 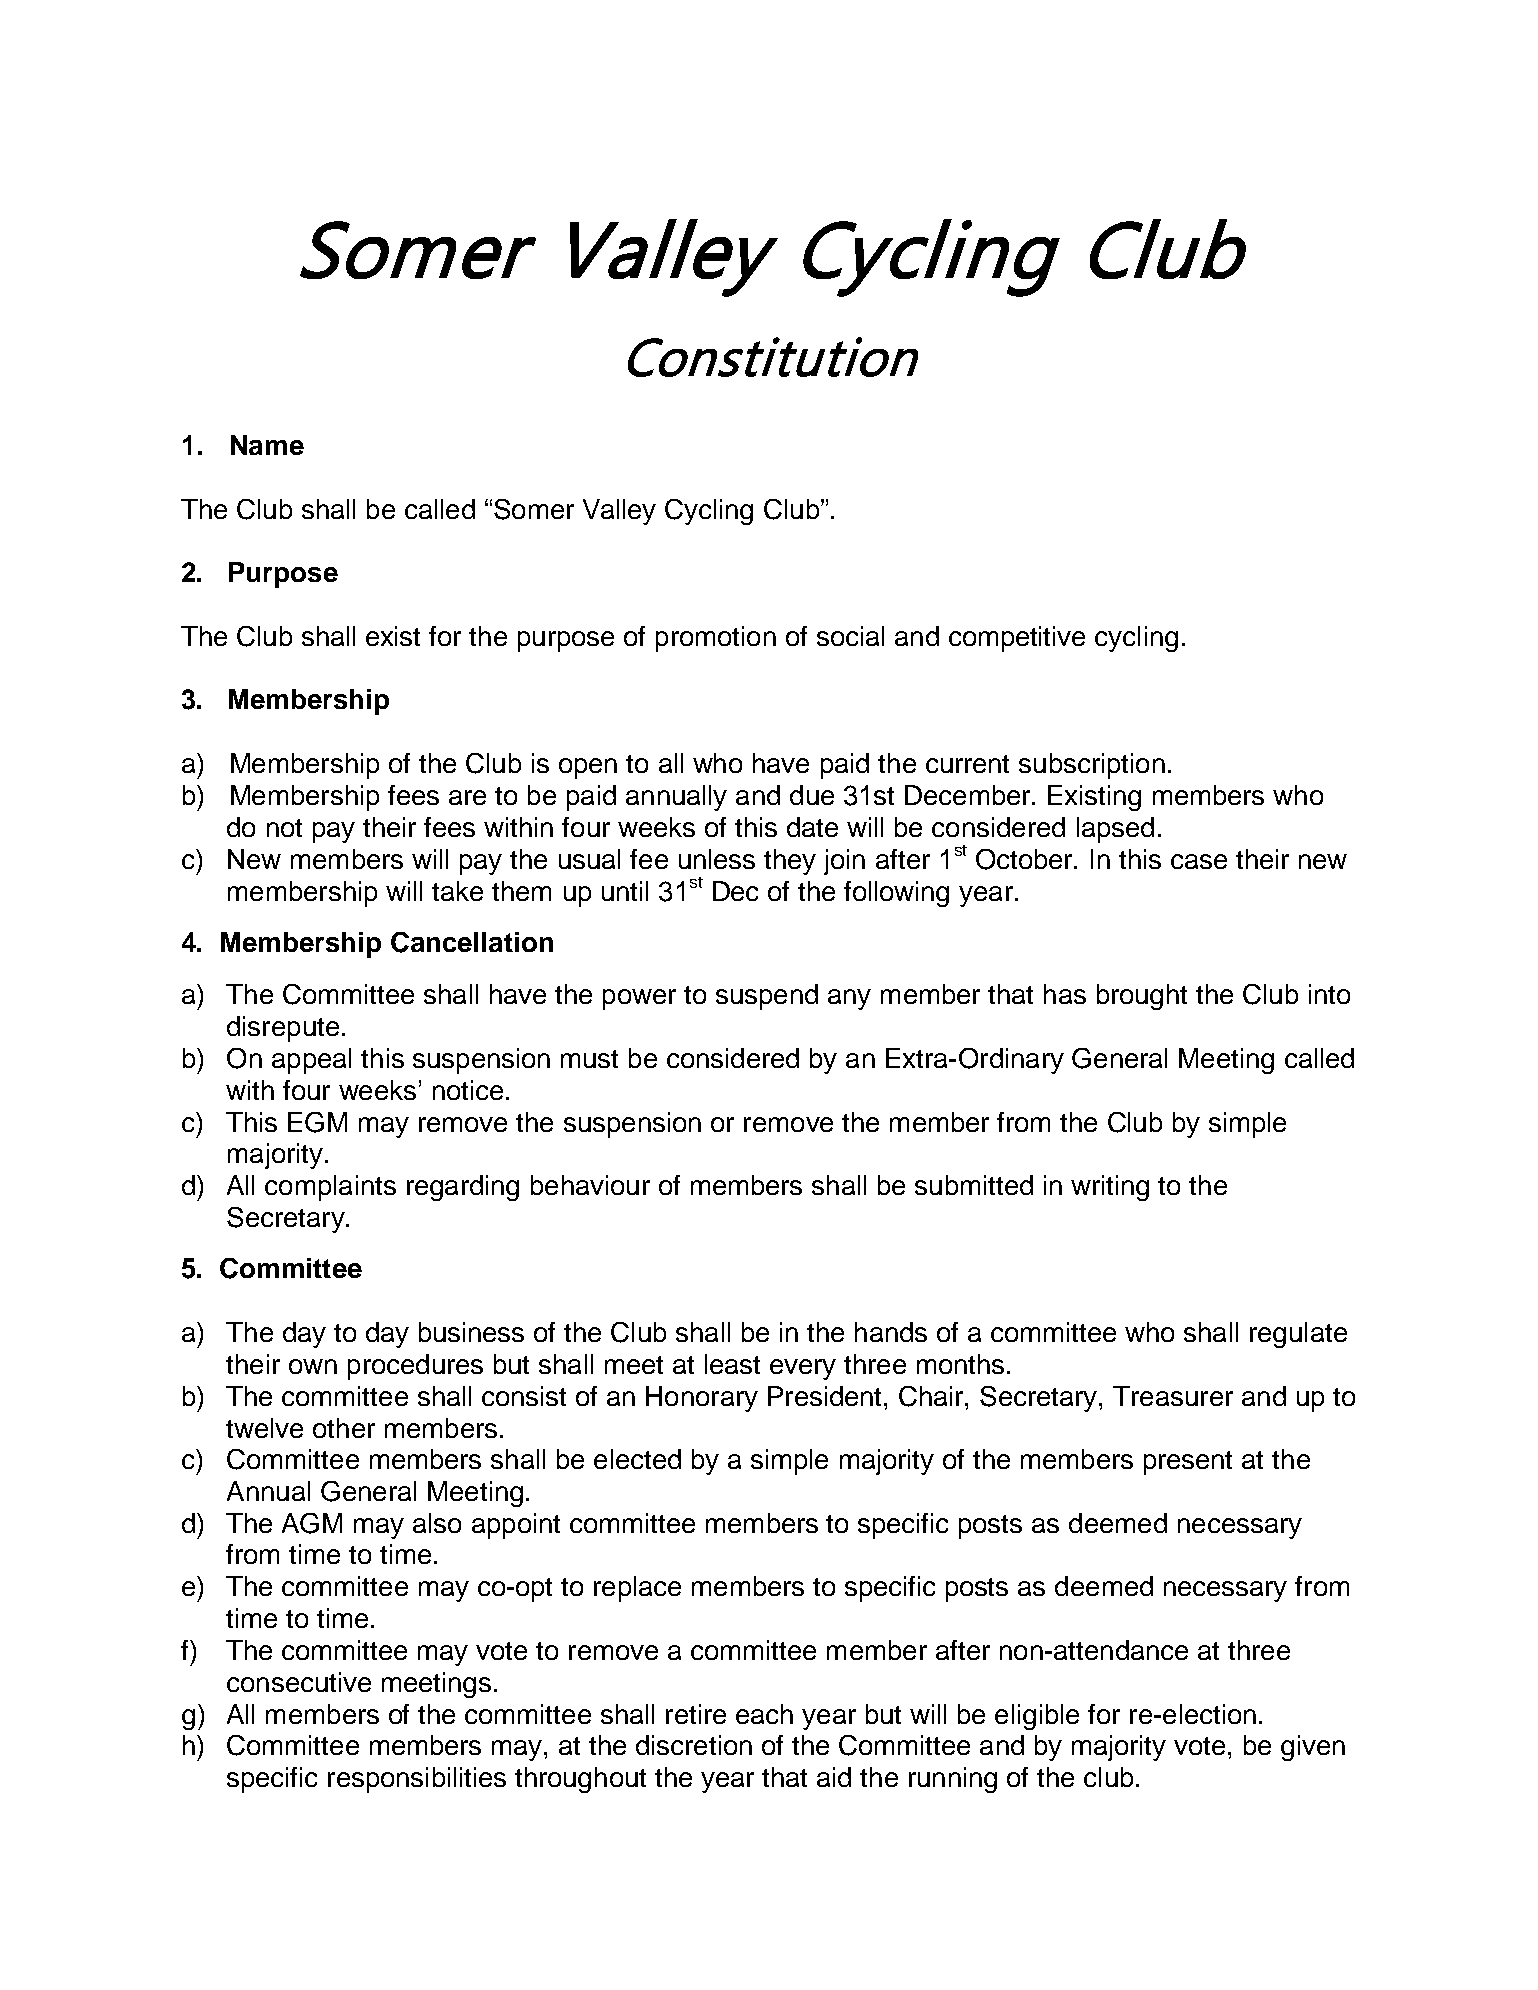 What do you see at coordinates (1017, 639) in the document?
I see `competitive` at bounding box center [1017, 639].
